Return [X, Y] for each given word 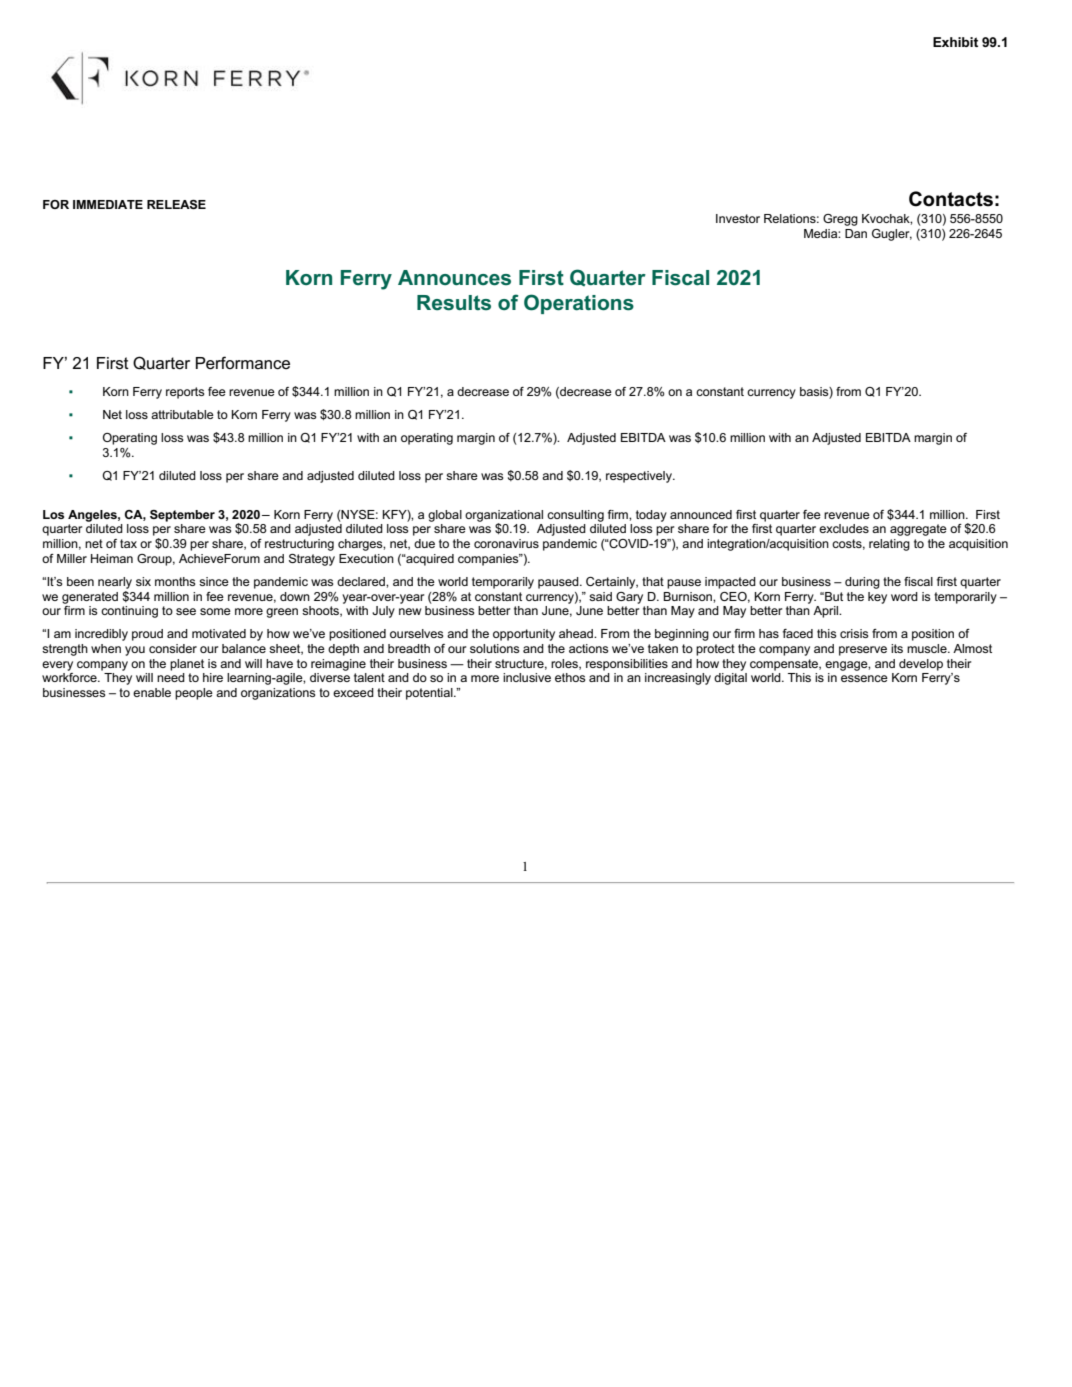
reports [185, 393]
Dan [856, 233]
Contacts [951, 199]
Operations [579, 304]
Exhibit [955, 42]
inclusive [527, 677]
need [171, 677]
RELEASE [176, 204]
